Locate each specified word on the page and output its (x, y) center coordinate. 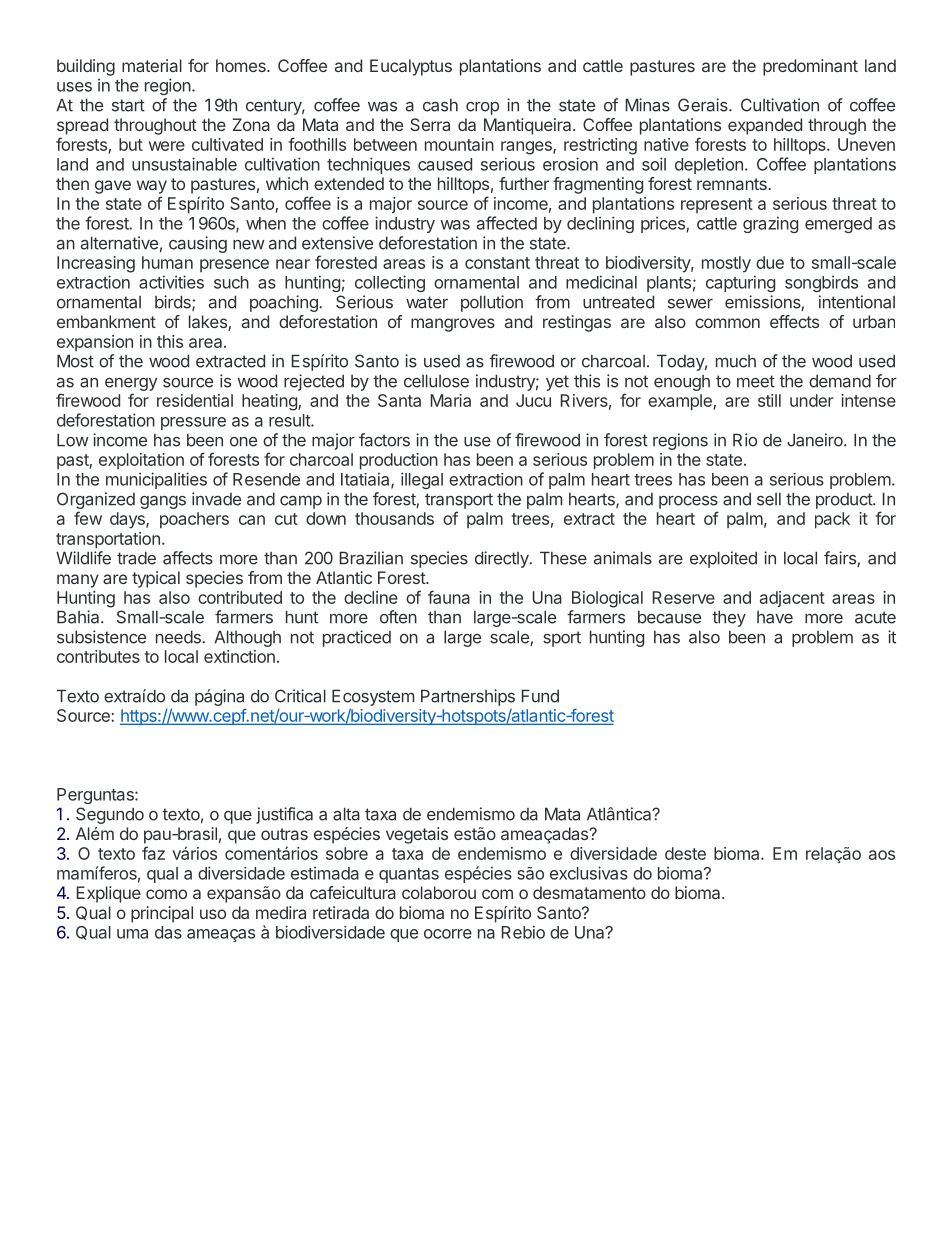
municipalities (156, 480)
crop (482, 108)
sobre (347, 853)
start (128, 105)
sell (769, 499)
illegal (422, 480)
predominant (810, 67)
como (166, 894)
